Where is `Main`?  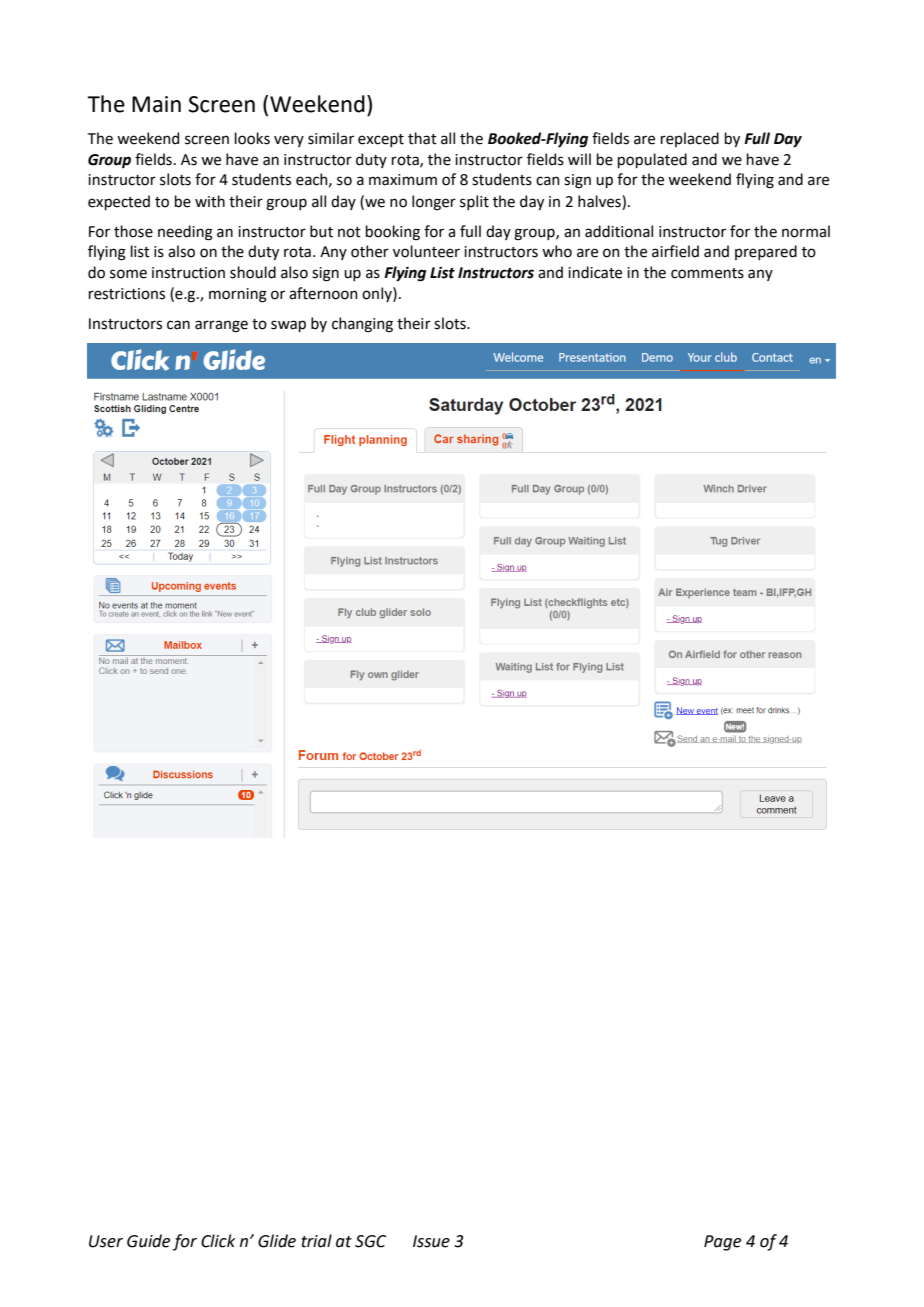 Main is located at coordinates (156, 104).
